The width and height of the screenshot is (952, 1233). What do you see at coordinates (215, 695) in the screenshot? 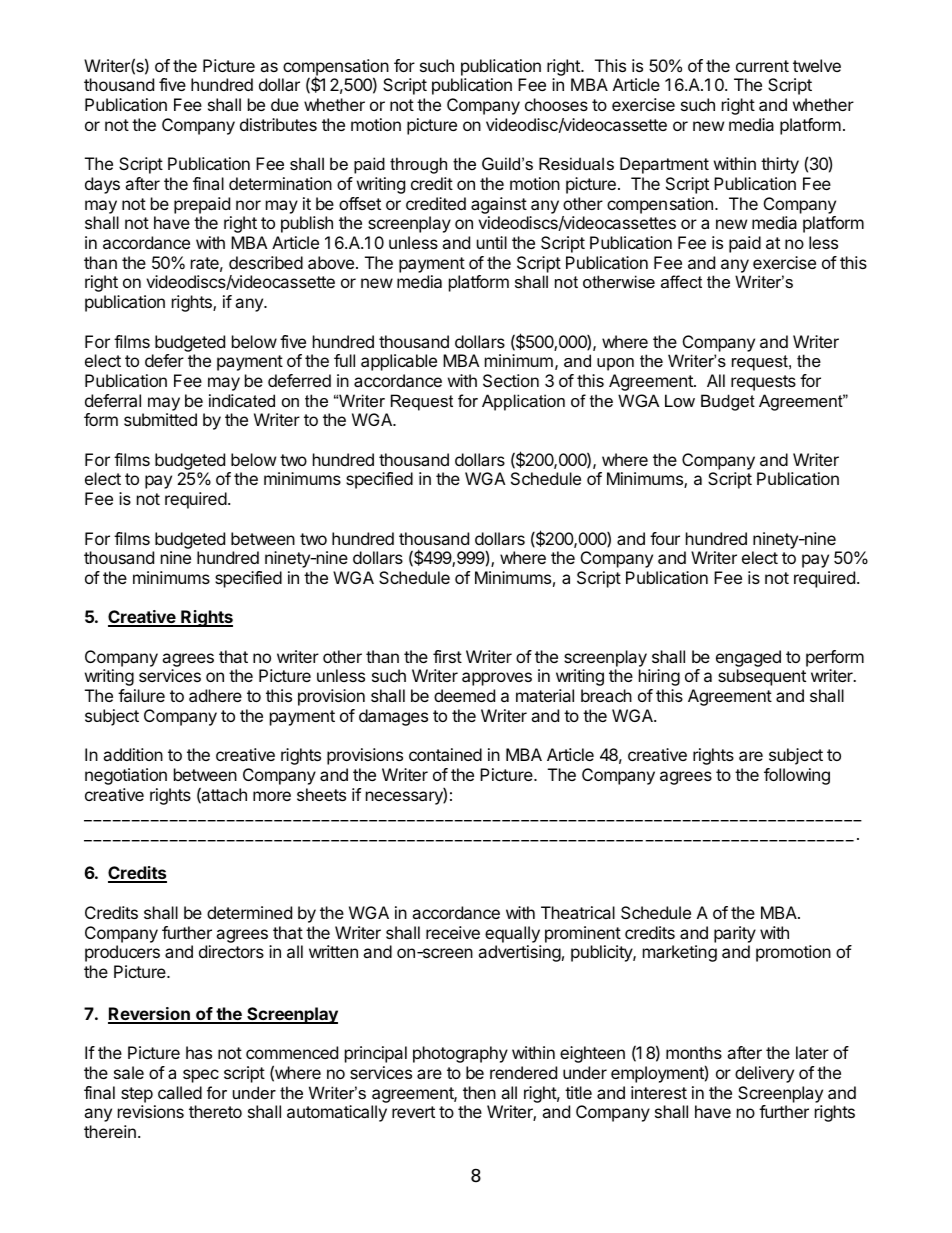
I see `adhere` at bounding box center [215, 695].
